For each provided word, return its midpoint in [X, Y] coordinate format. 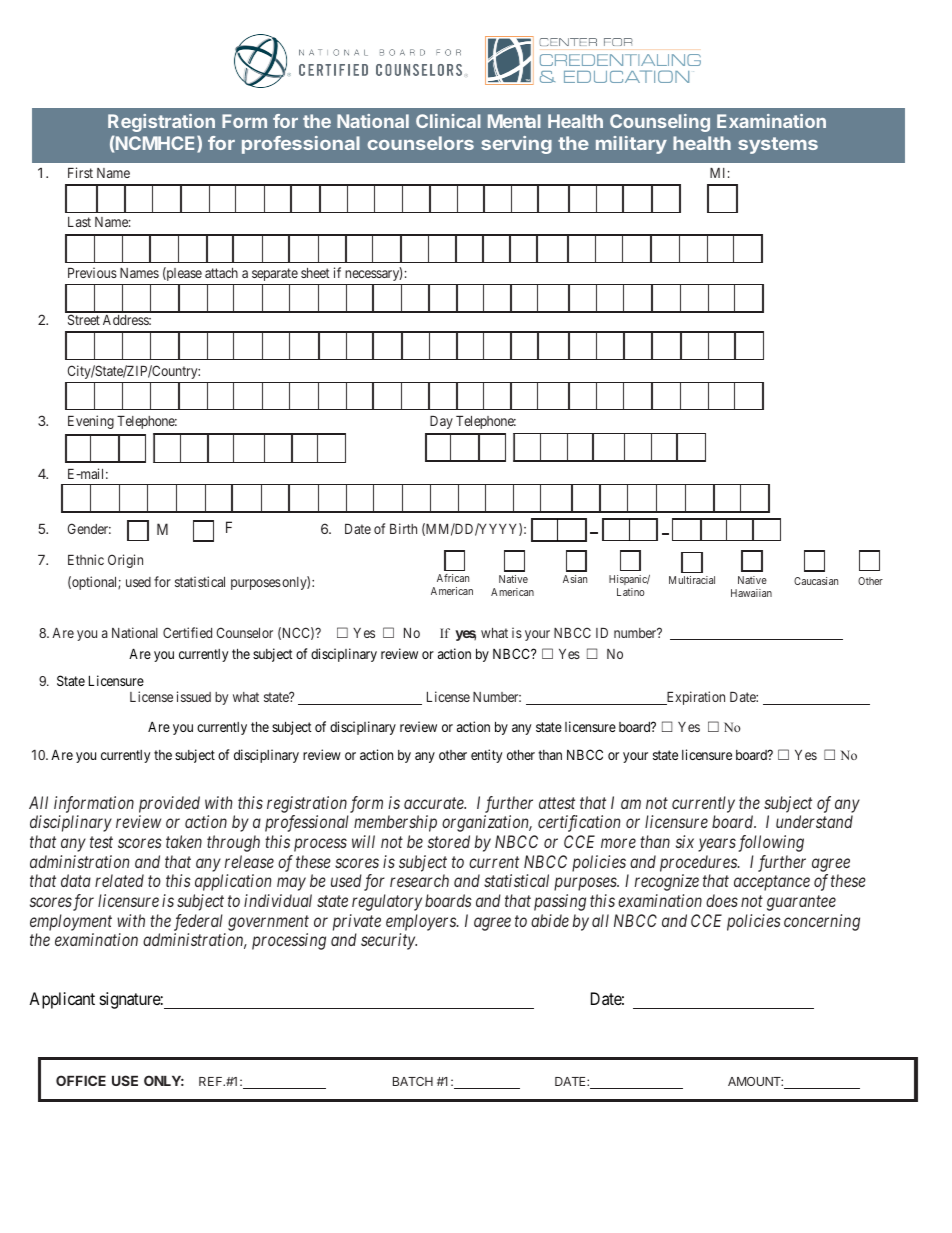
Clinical [448, 121]
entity [486, 756]
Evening [91, 422]
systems [778, 145]
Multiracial [692, 580]
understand [814, 821]
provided [169, 804]
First [80, 172]
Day [441, 422]
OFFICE [81, 1080]
